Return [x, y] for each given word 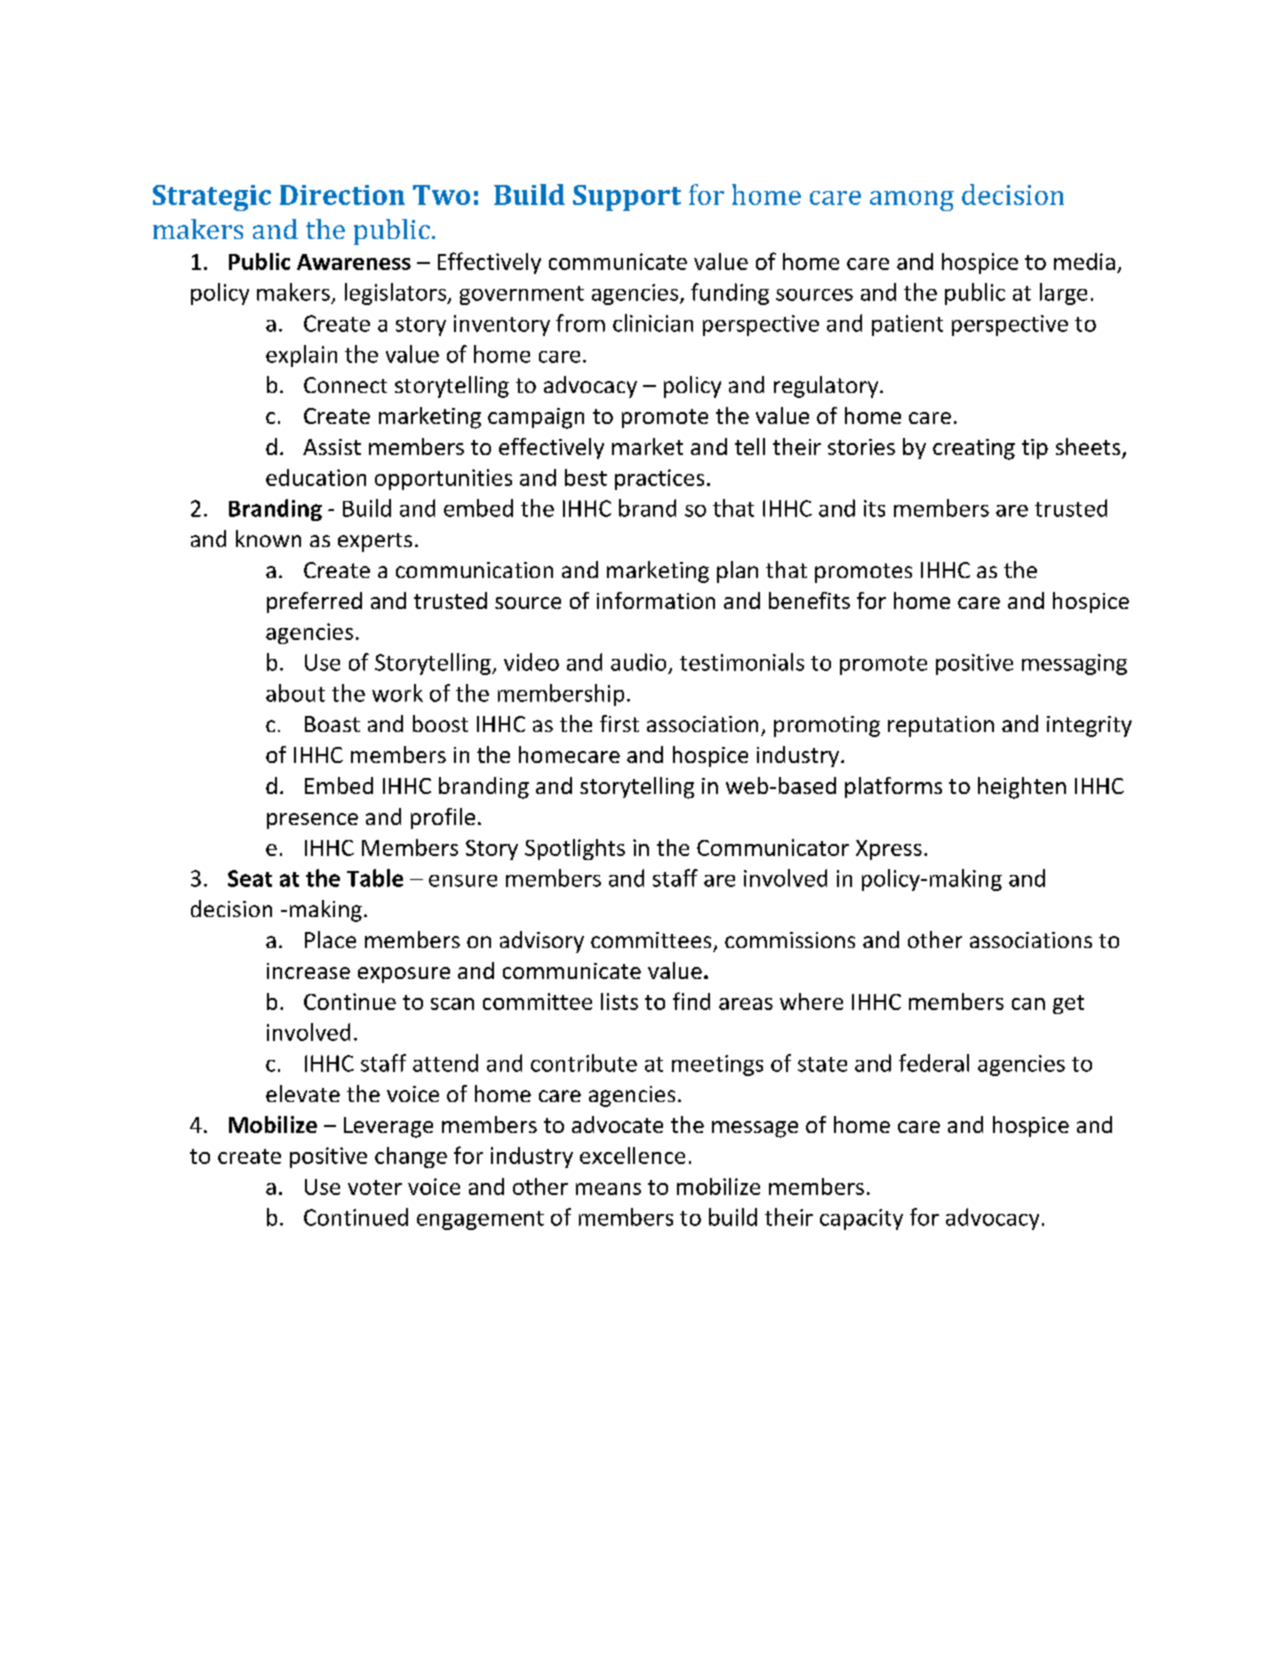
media [1084, 261]
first [619, 723]
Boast [332, 724]
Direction [342, 195]
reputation [941, 726]
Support [627, 198]
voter [375, 1187]
